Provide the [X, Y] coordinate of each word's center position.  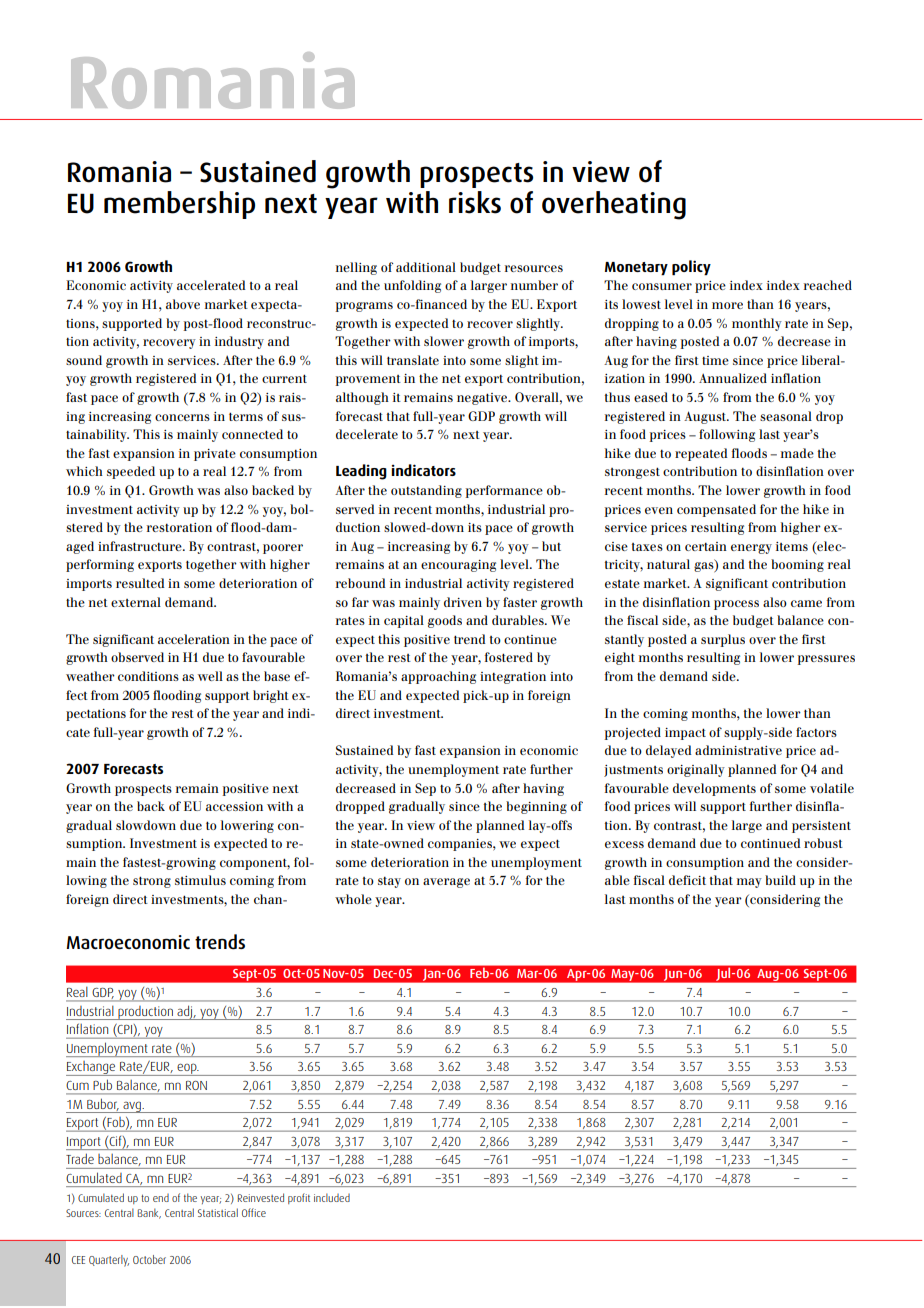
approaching [438, 677]
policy [691, 268]
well [210, 676]
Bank [149, 1213]
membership [179, 205]
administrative [738, 750]
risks [475, 202]
